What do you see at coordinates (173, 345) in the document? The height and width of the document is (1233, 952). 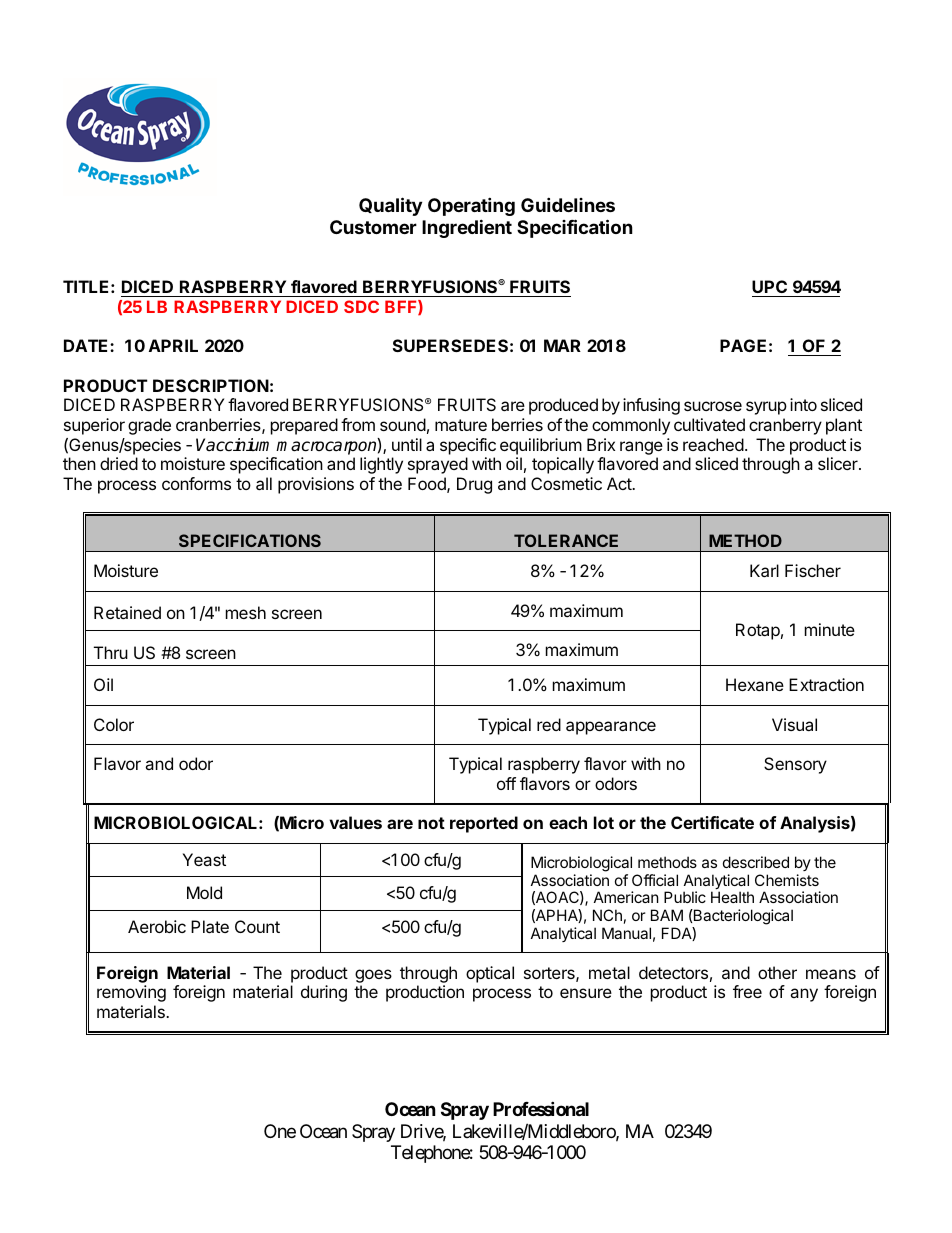 I see `APRIL` at bounding box center [173, 345].
